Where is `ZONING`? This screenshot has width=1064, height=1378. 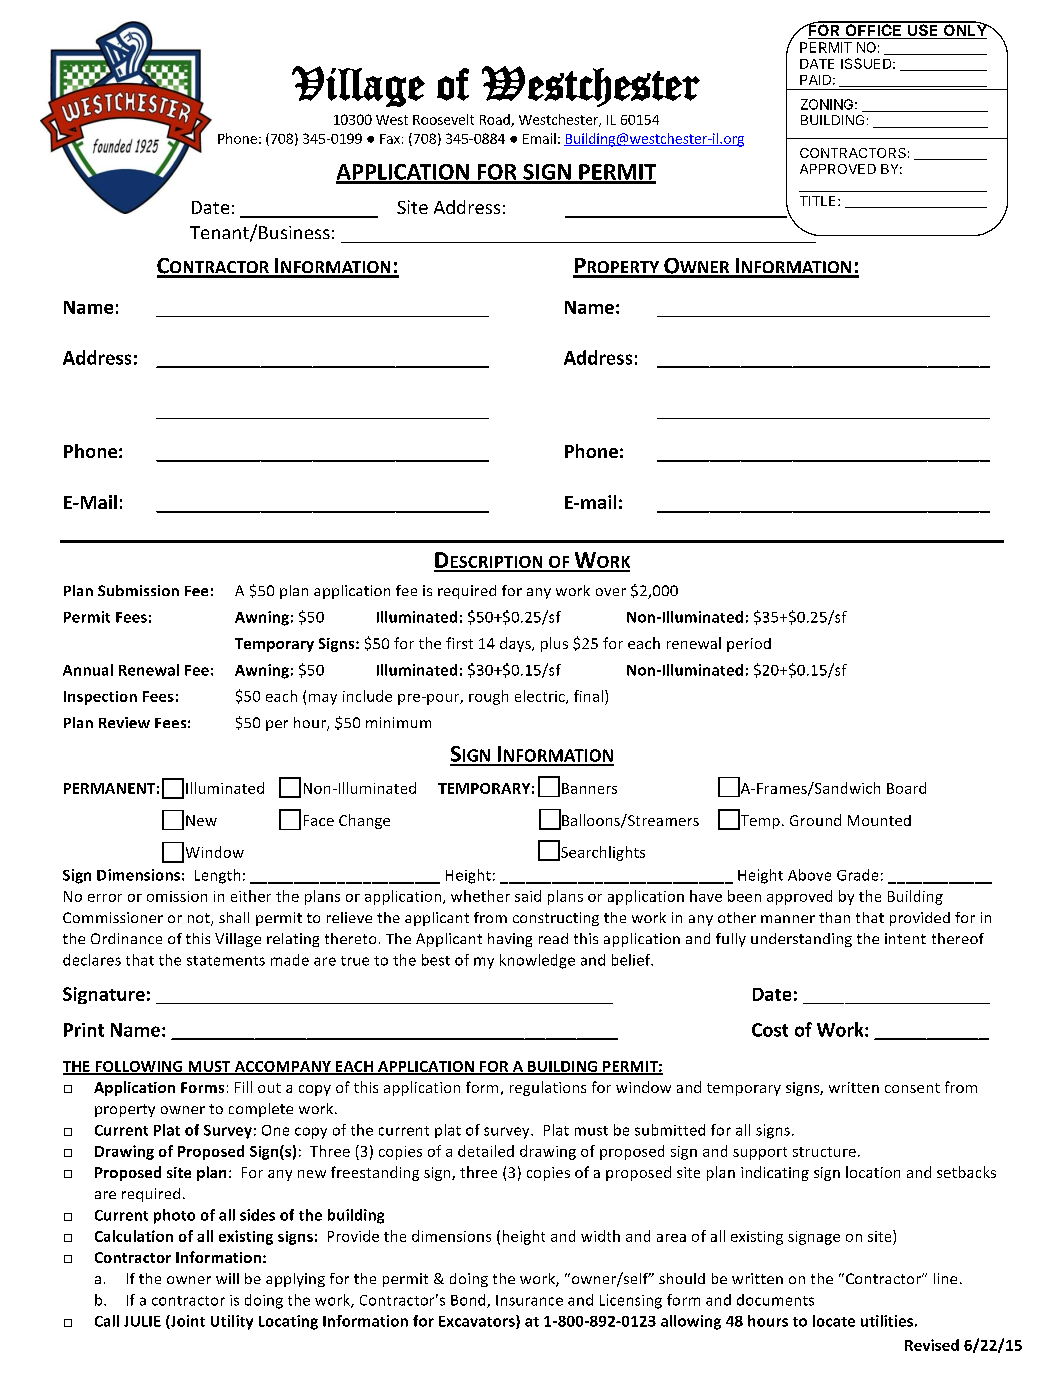 ZONING is located at coordinates (827, 104).
